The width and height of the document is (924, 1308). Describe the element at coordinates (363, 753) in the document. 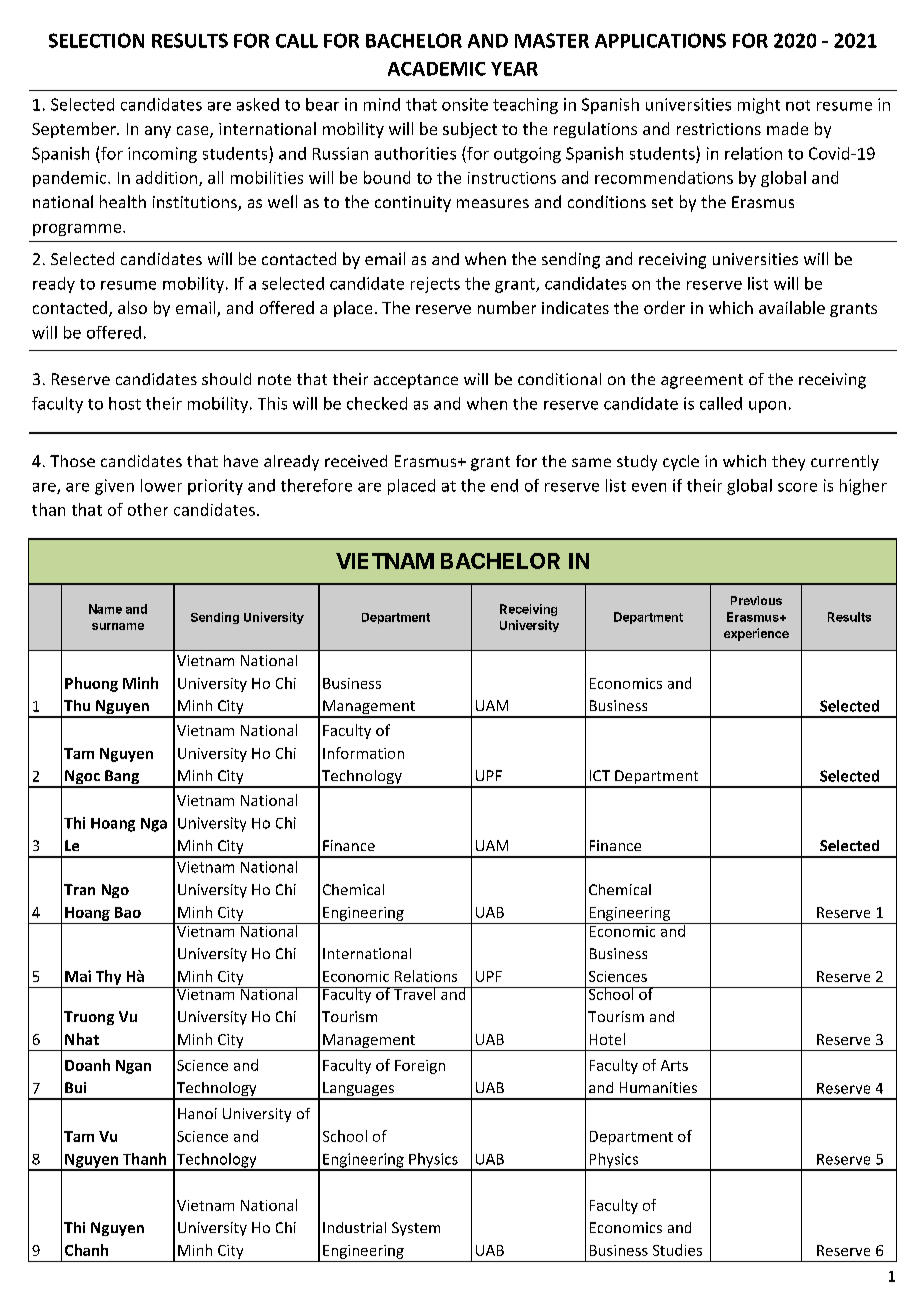

I see `Information` at that location.
